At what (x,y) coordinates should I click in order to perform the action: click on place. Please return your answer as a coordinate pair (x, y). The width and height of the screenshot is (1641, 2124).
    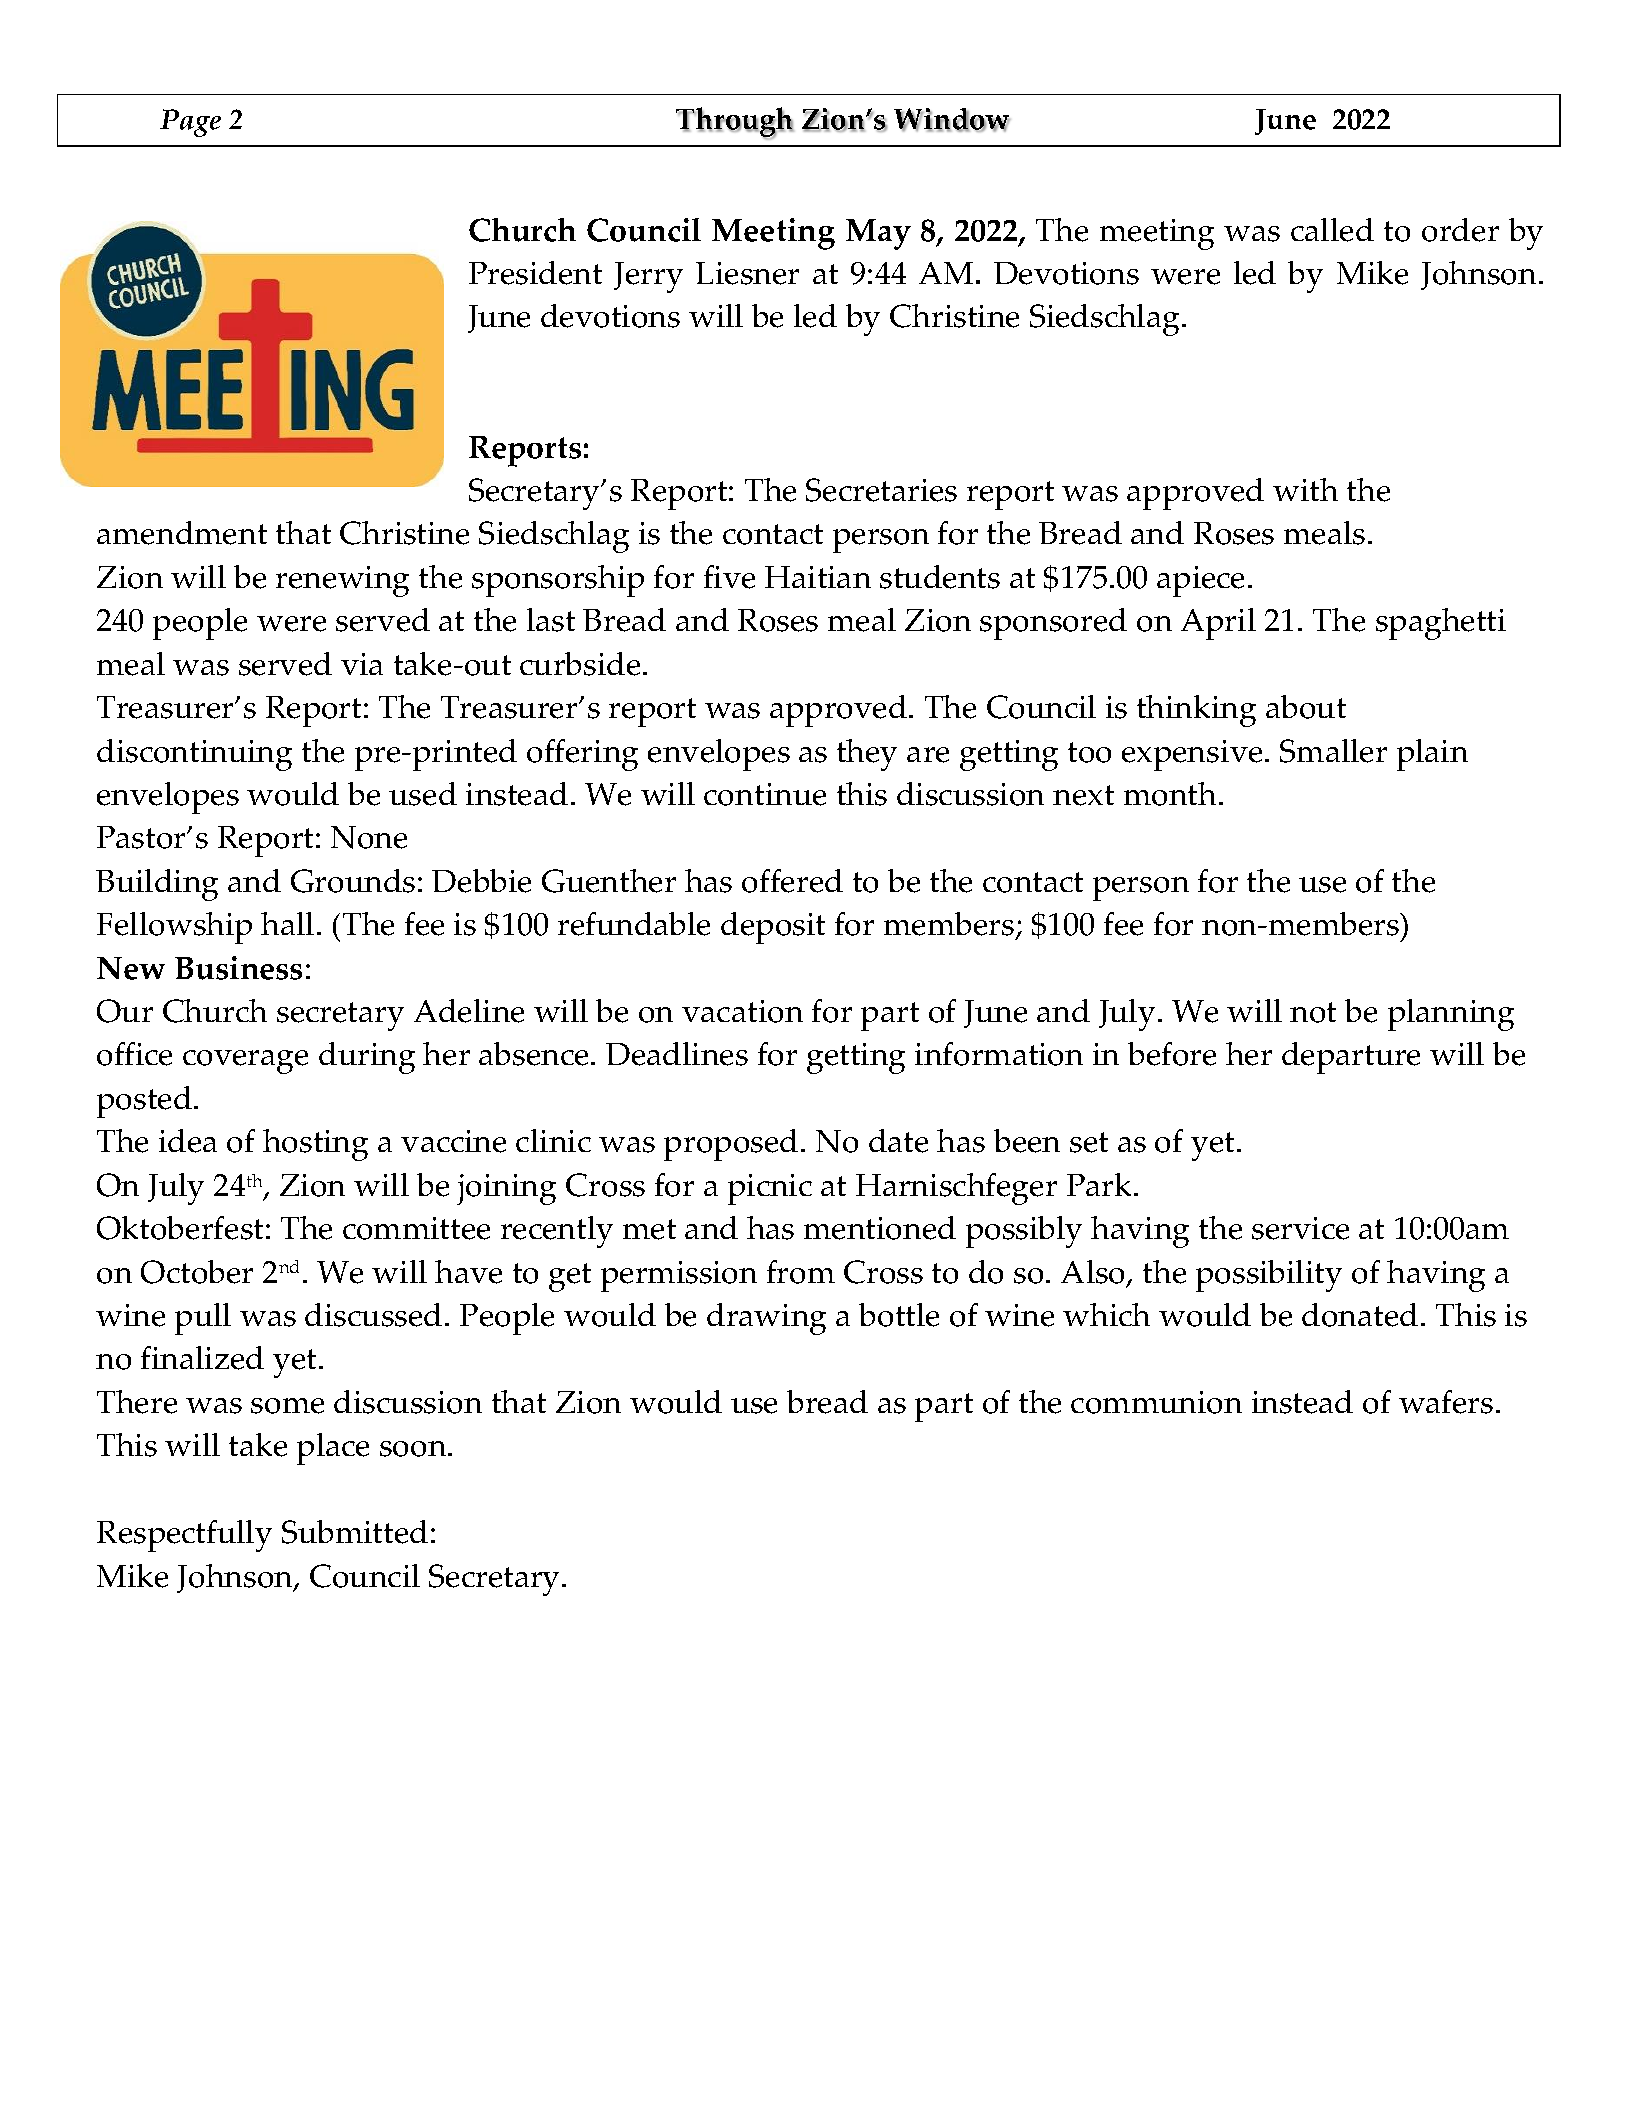
    Looking at the image, I should click on (333, 1449).
